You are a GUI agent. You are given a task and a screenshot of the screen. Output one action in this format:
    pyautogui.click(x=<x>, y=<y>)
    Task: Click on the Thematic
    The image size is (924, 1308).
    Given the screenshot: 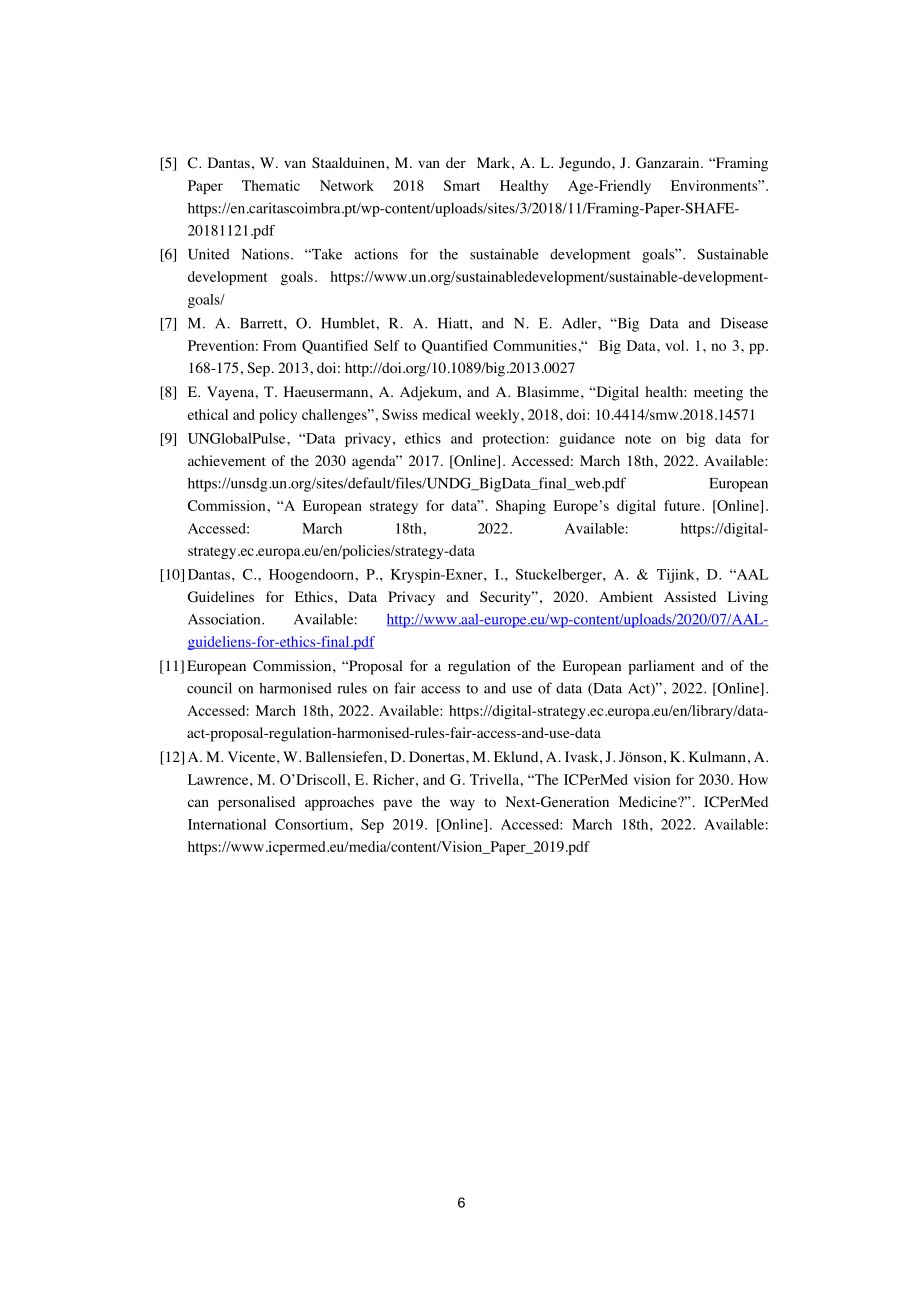 What is the action you would take?
    pyautogui.click(x=271, y=185)
